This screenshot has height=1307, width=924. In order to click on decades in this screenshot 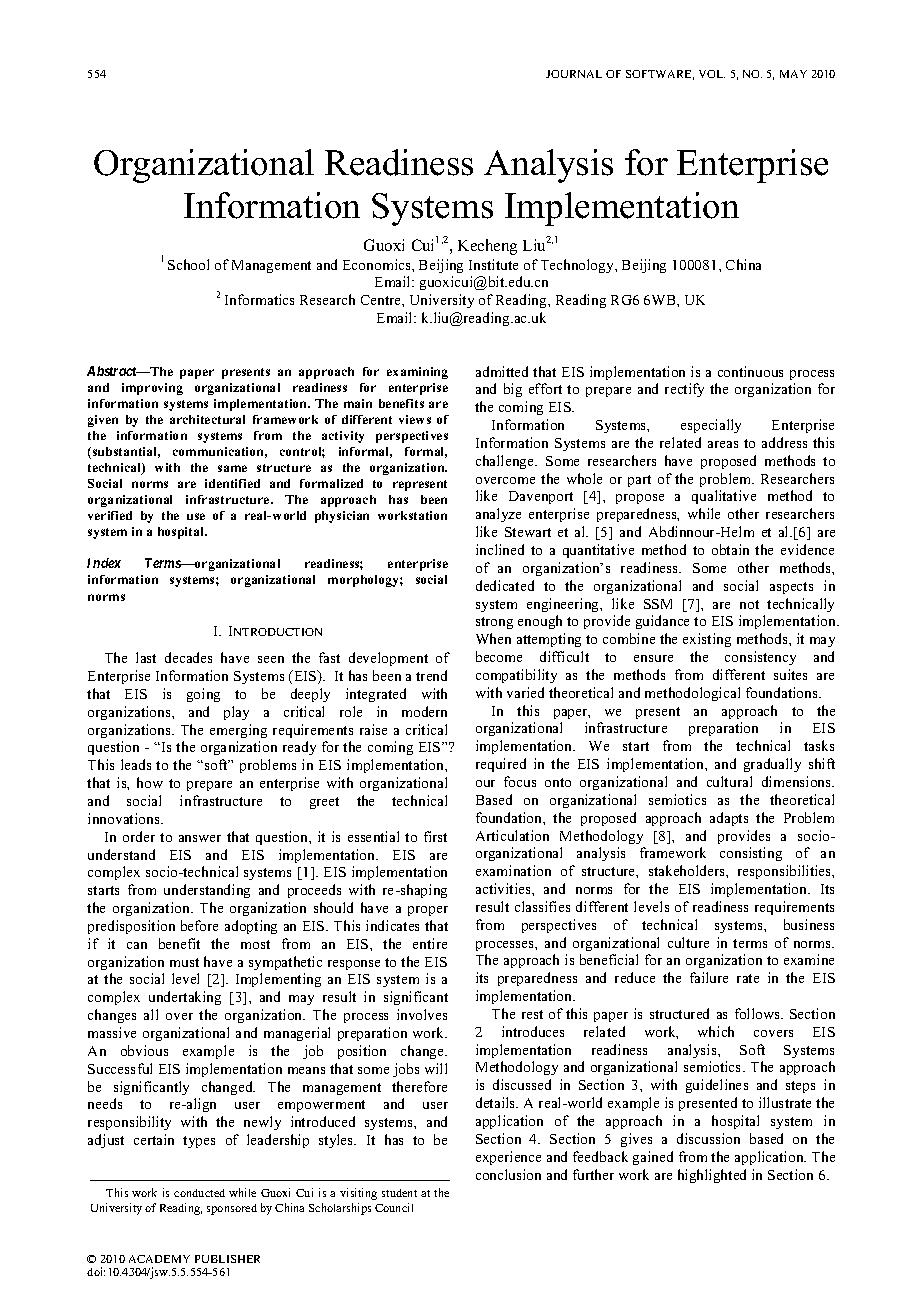, I will do `click(188, 657)`.
